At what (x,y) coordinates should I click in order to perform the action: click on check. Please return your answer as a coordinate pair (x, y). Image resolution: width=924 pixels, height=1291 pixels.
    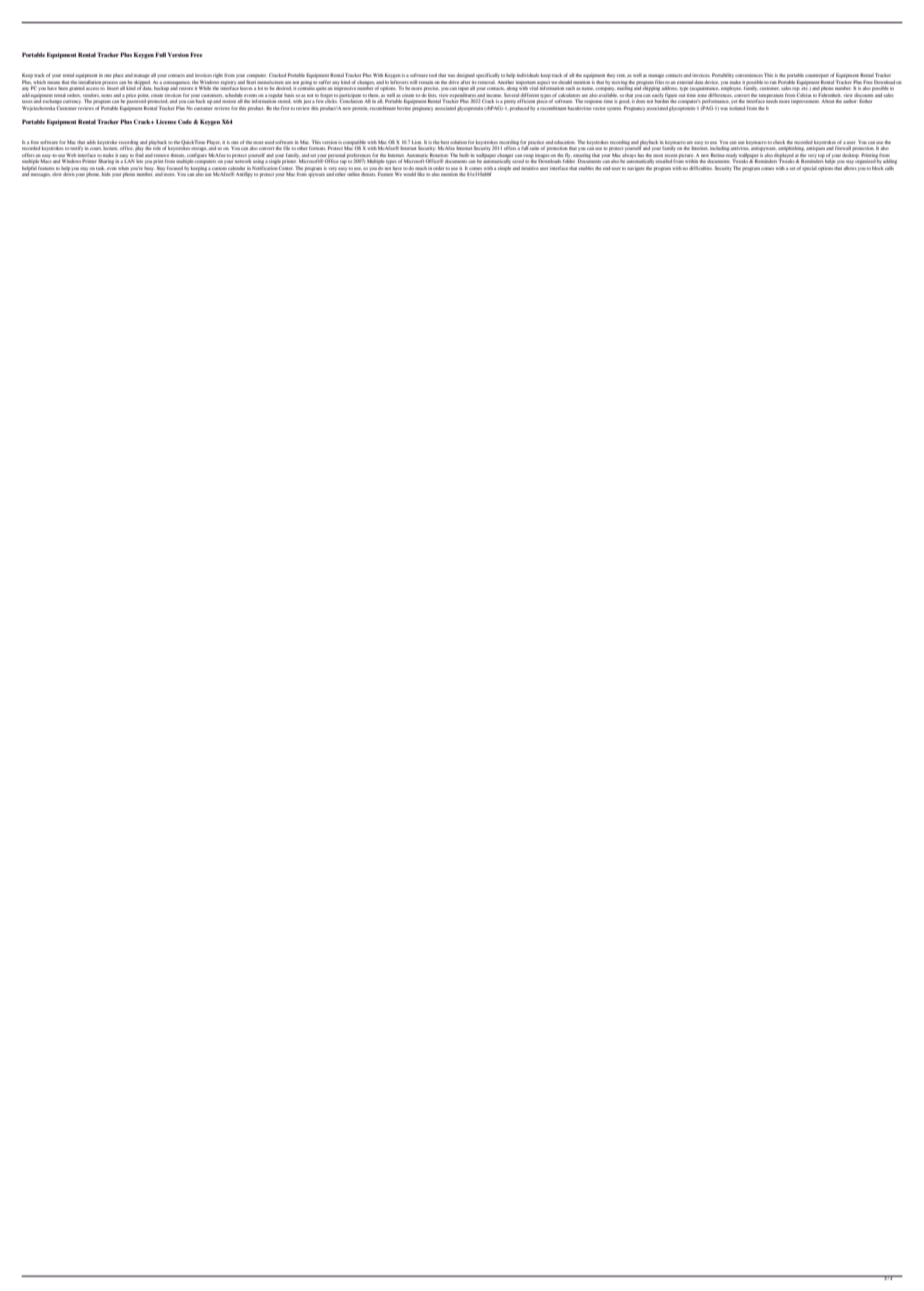
    Looking at the image, I should click on (779, 142).
